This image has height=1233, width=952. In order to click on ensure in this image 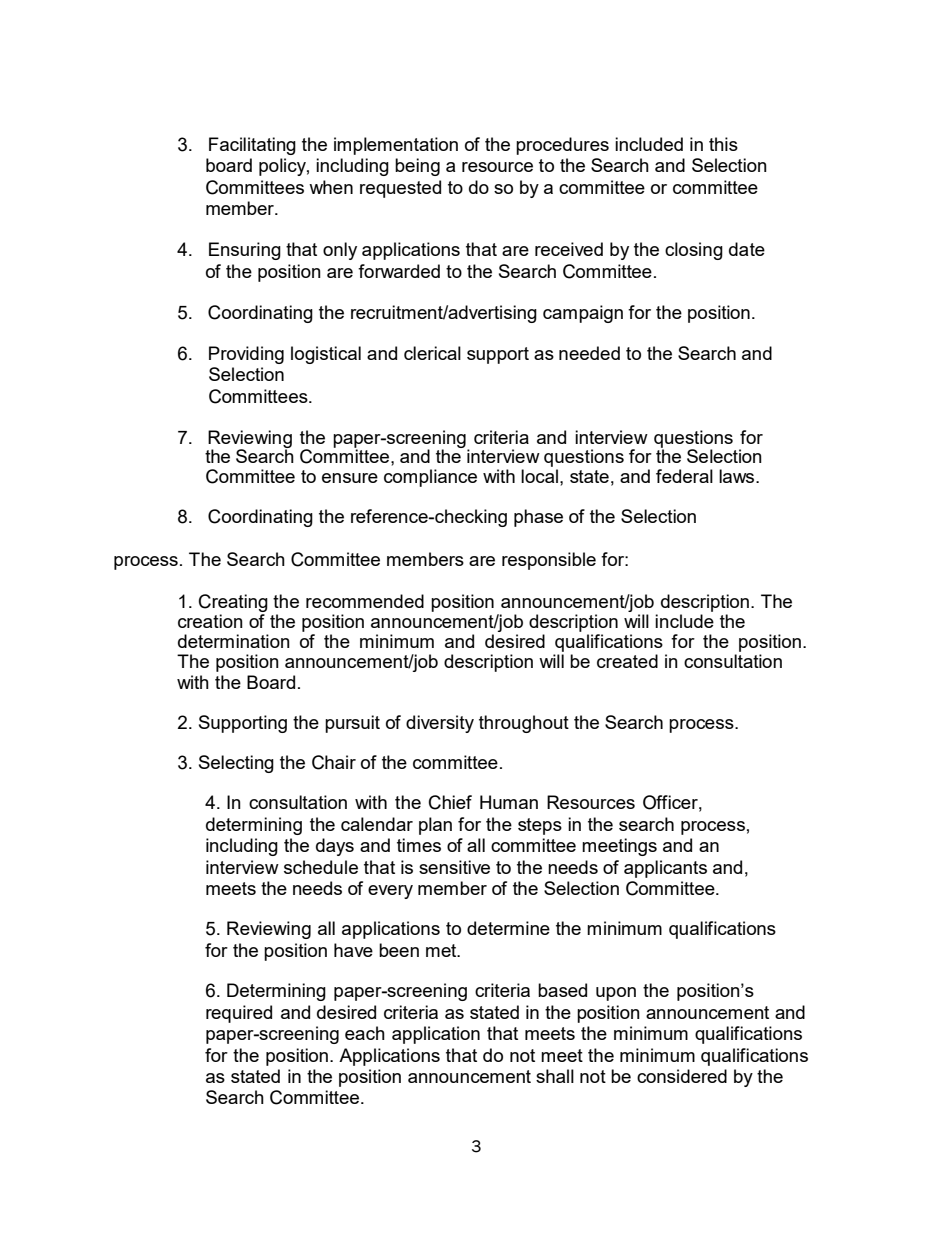, I will do `click(350, 478)`.
